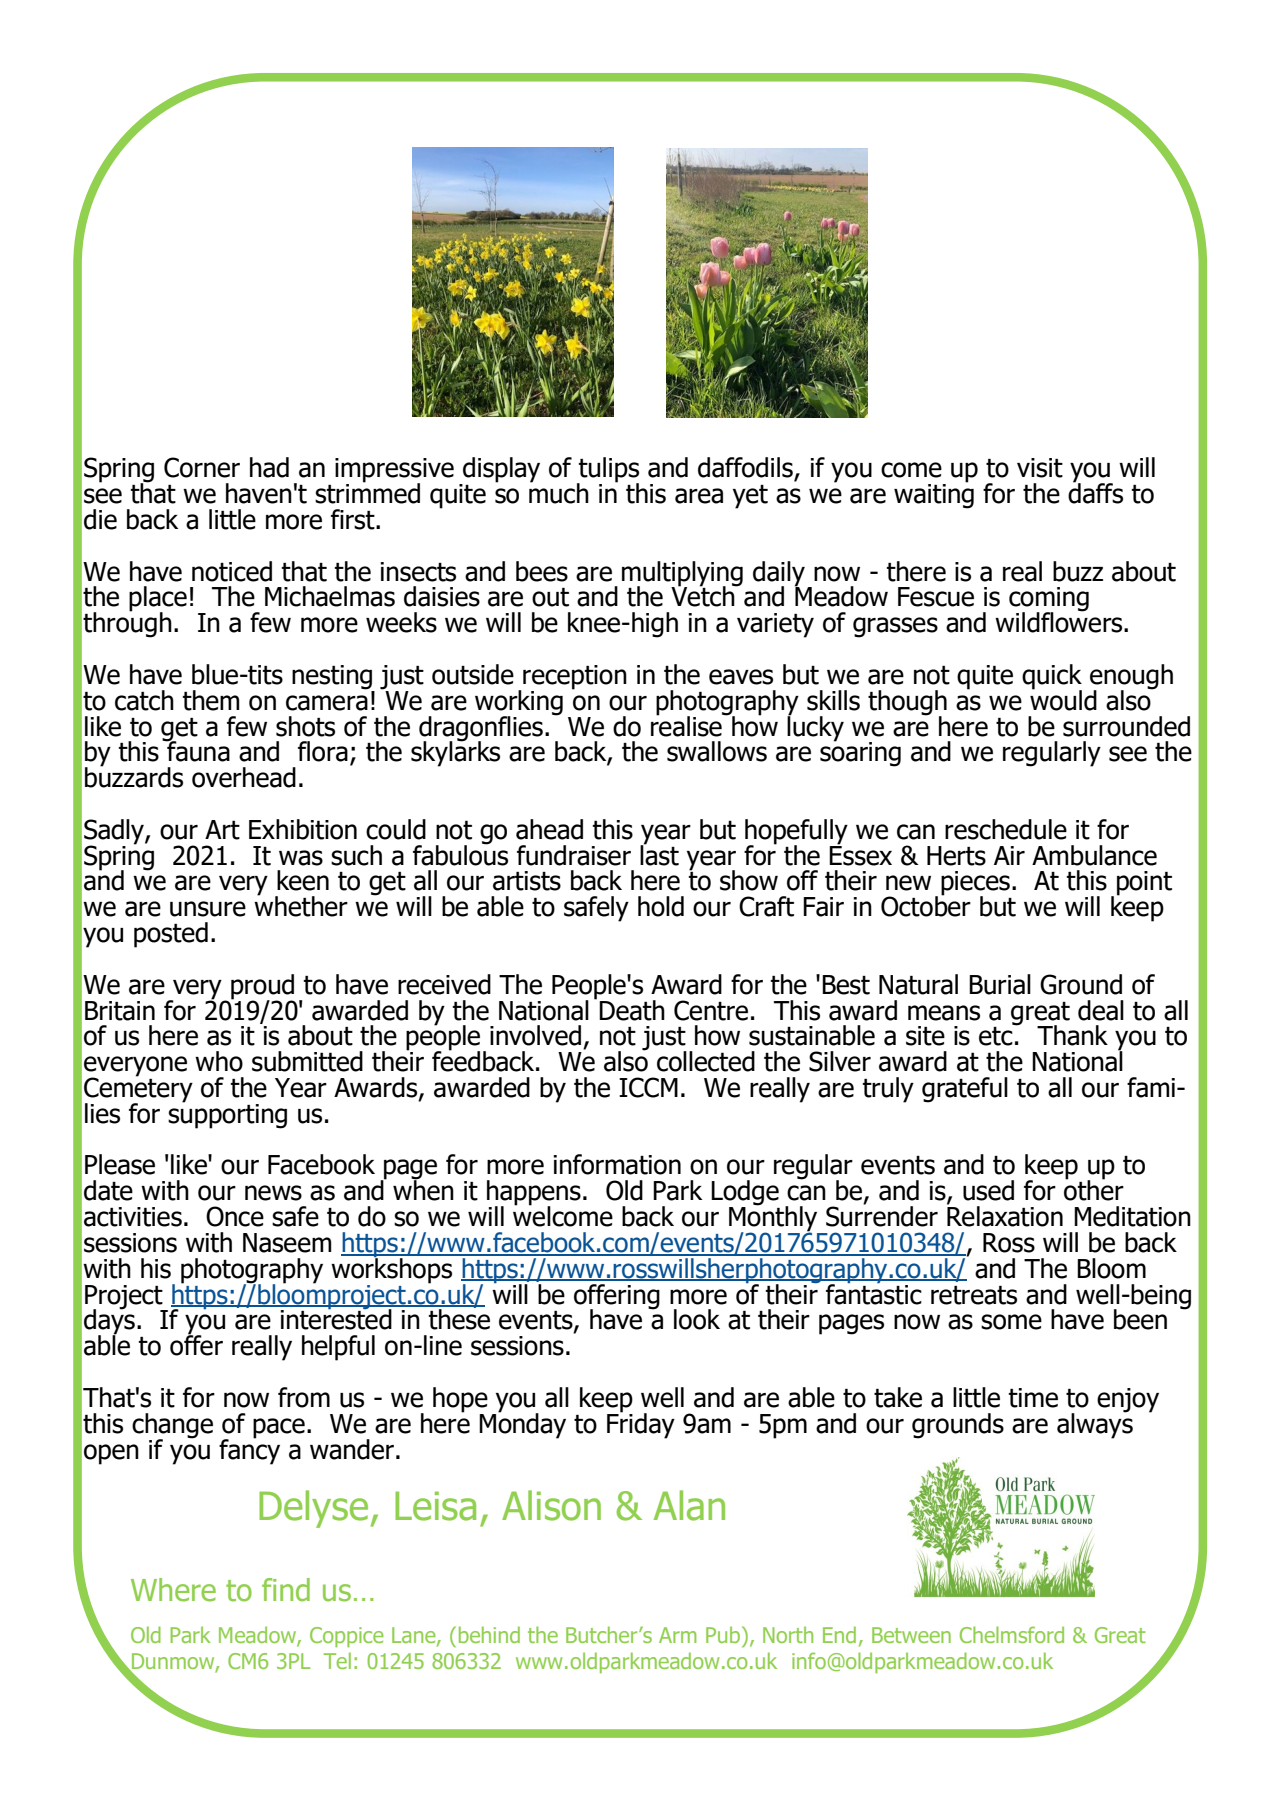 This image has width=1280, height=1811. I want to click on Corner, so click(202, 467).
